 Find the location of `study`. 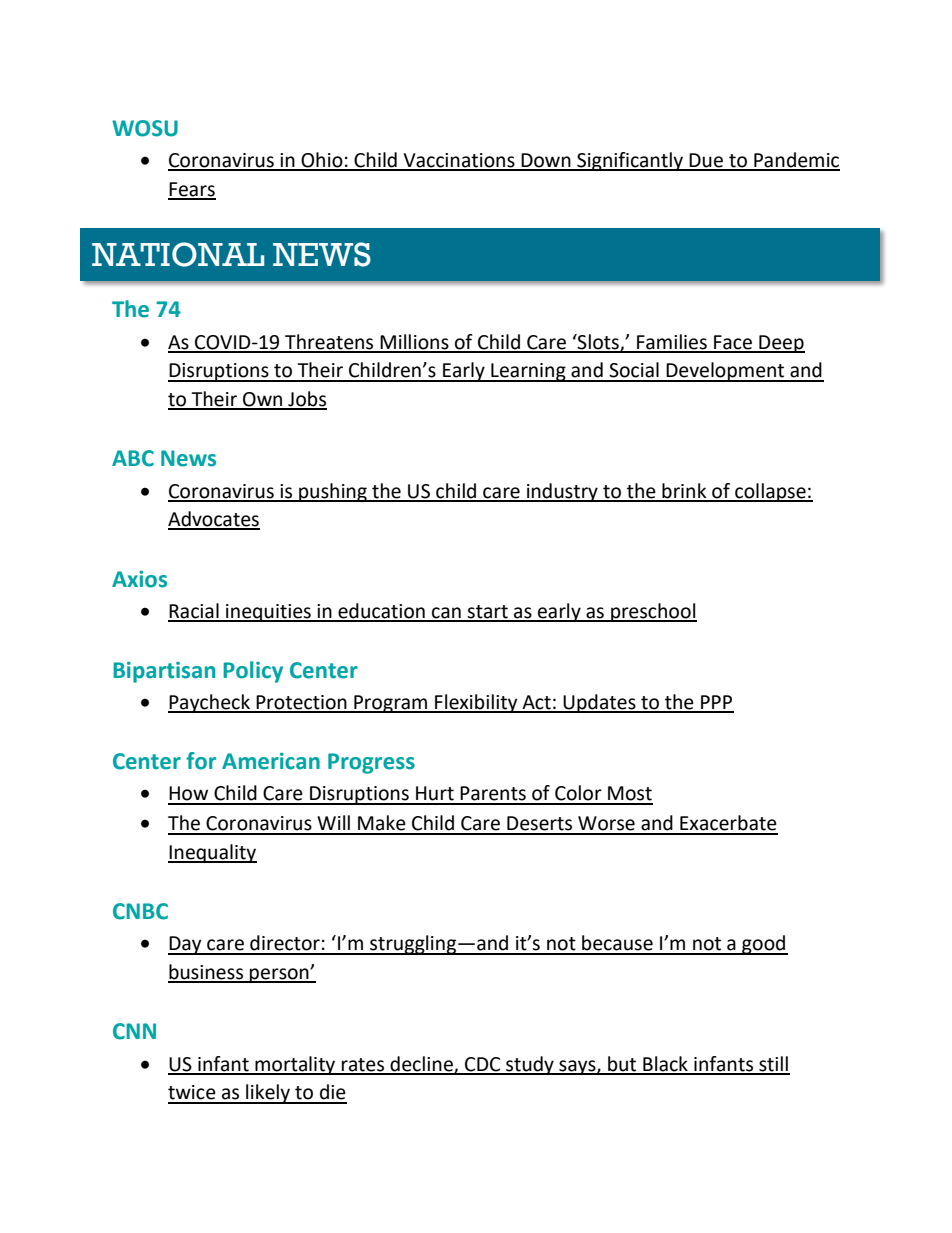

study is located at coordinates (530, 1065).
